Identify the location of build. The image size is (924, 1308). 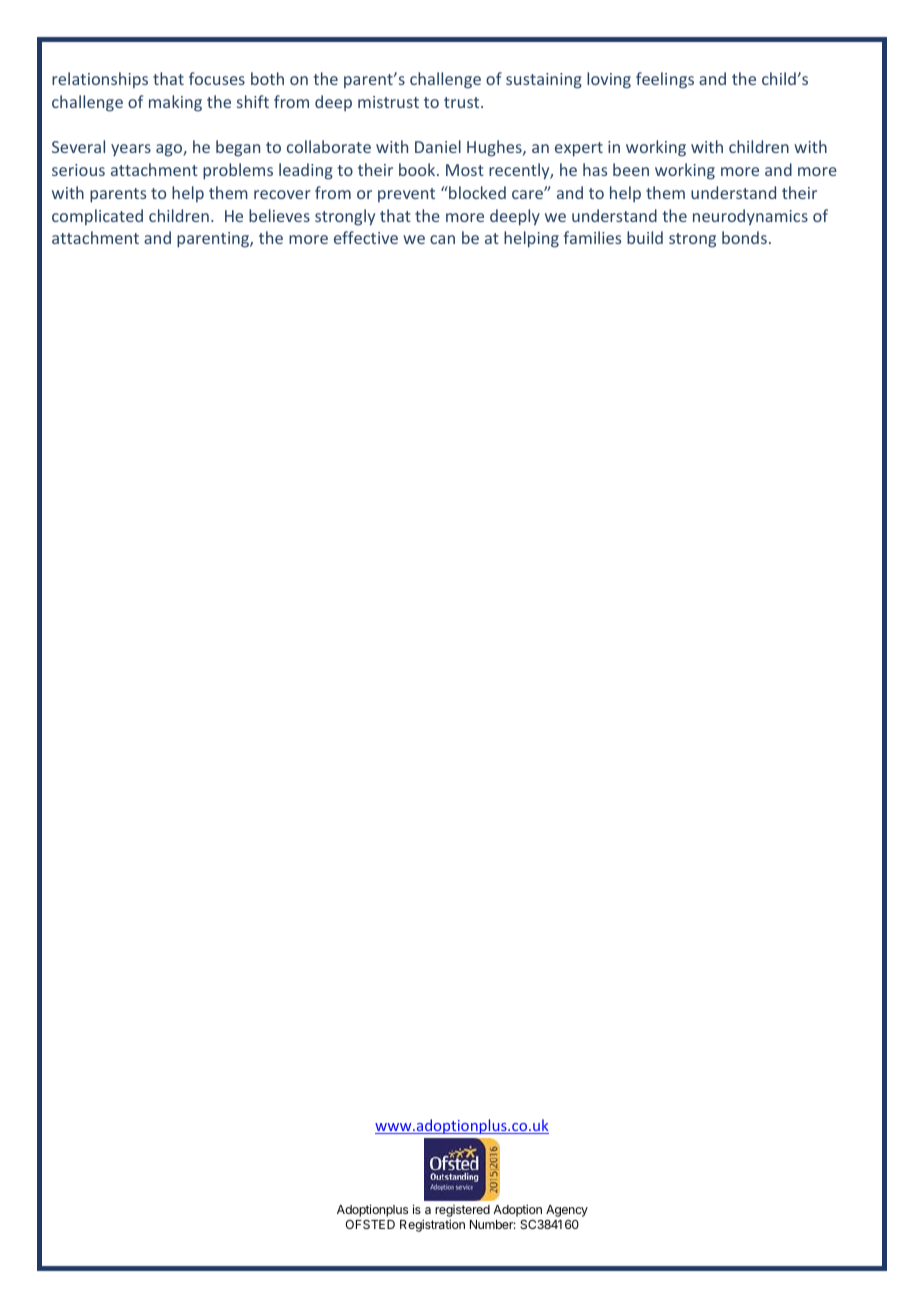
(645, 237).
